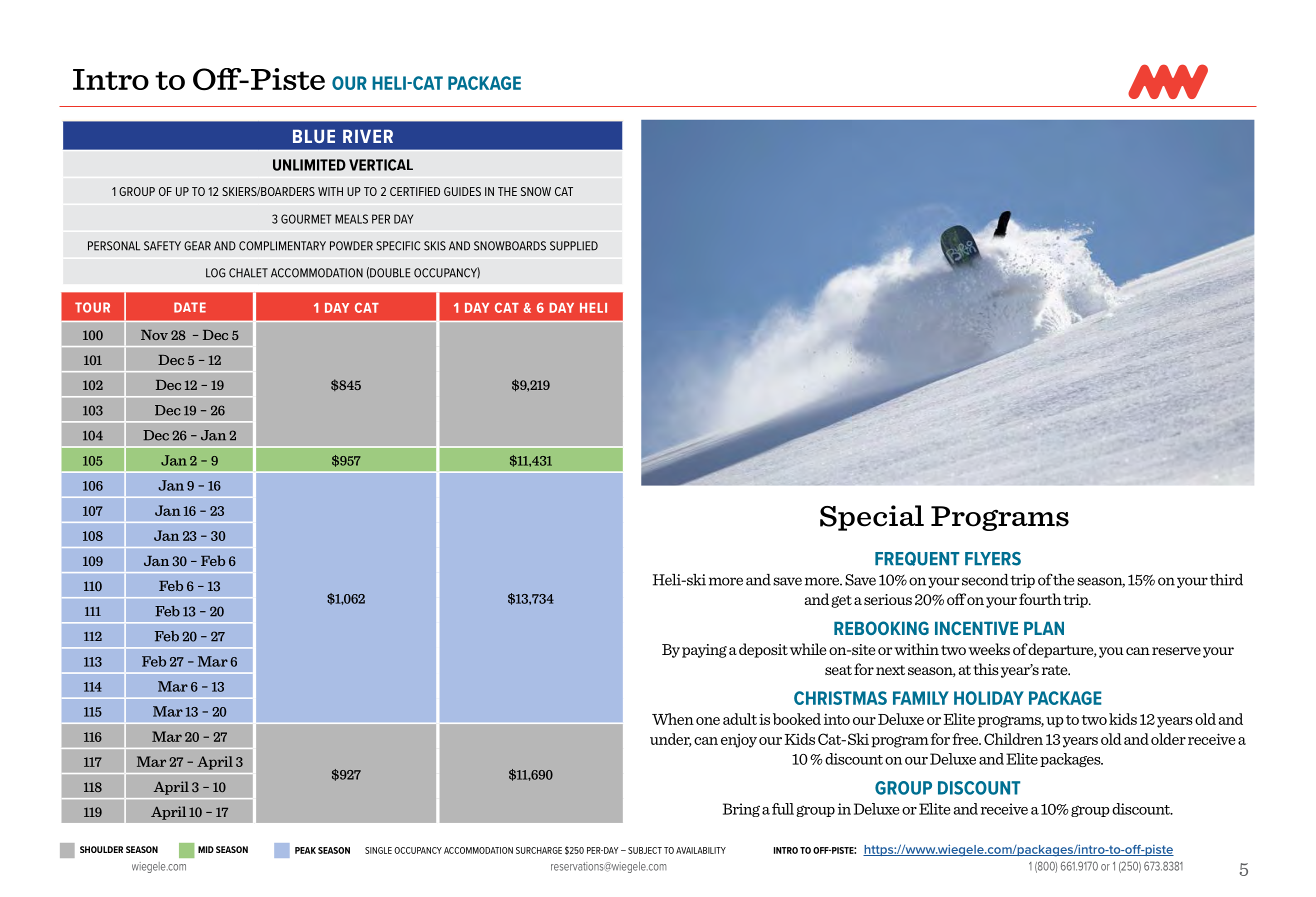 The image size is (1316, 897). I want to click on SUBJECT, so click(645, 850).
